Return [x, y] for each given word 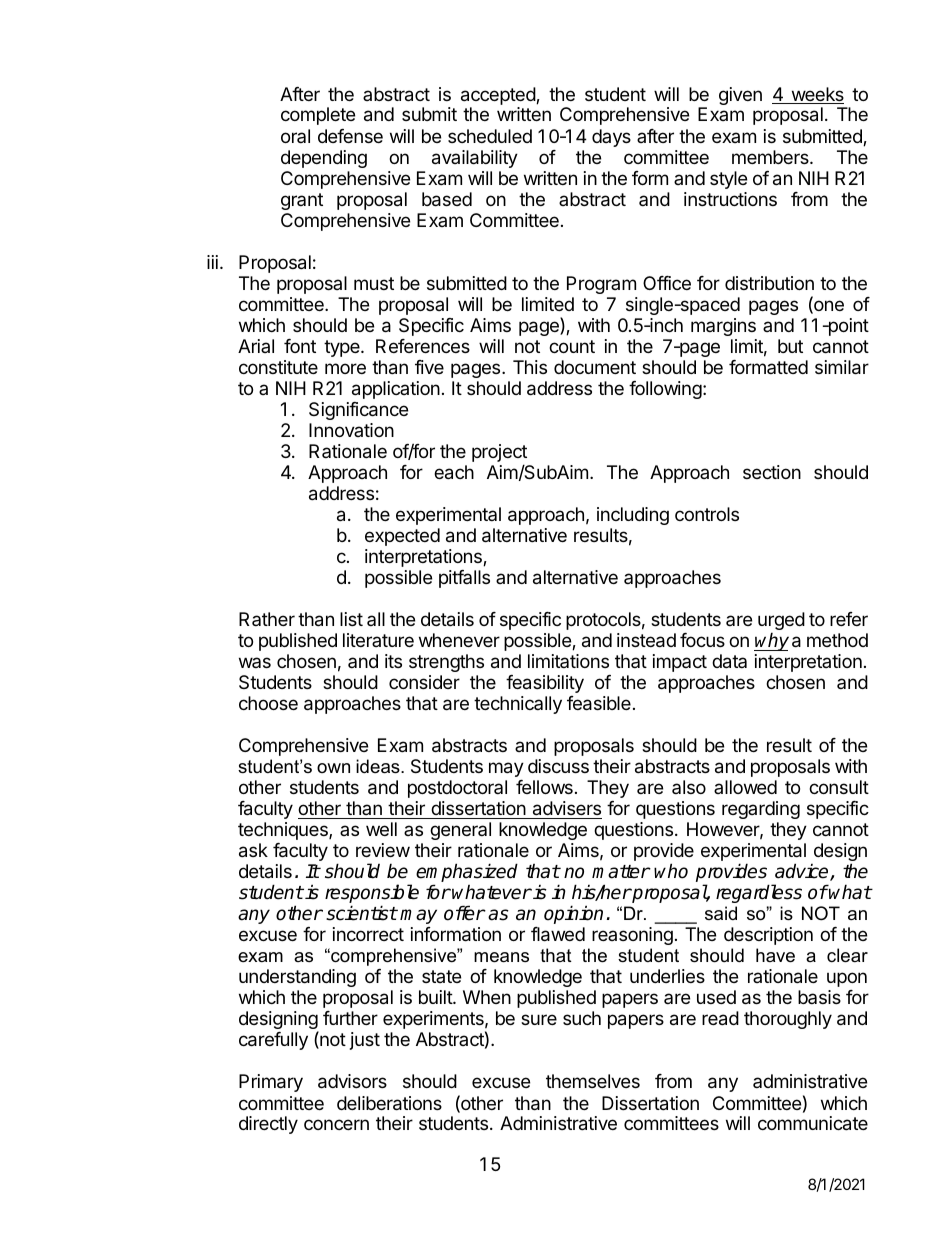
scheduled [490, 136]
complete [318, 116]
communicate [813, 1123]
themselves [593, 1081]
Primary [271, 1083]
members [771, 157]
